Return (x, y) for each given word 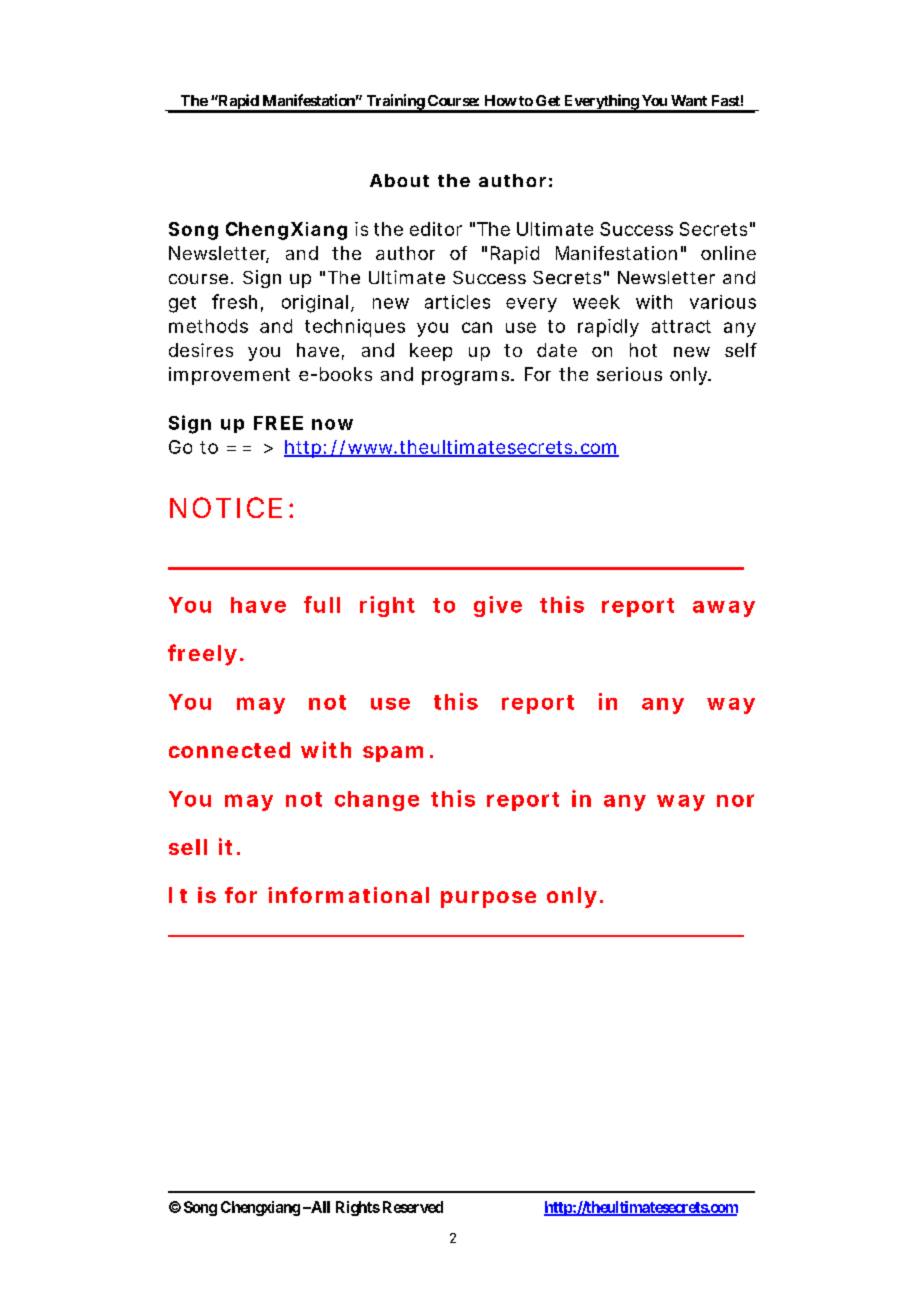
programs (467, 378)
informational (348, 895)
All (319, 1207)
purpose (488, 899)
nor (735, 800)
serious (629, 374)
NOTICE (226, 507)
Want (689, 100)
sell (188, 847)
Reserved (413, 1207)
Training (395, 103)
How (501, 100)
